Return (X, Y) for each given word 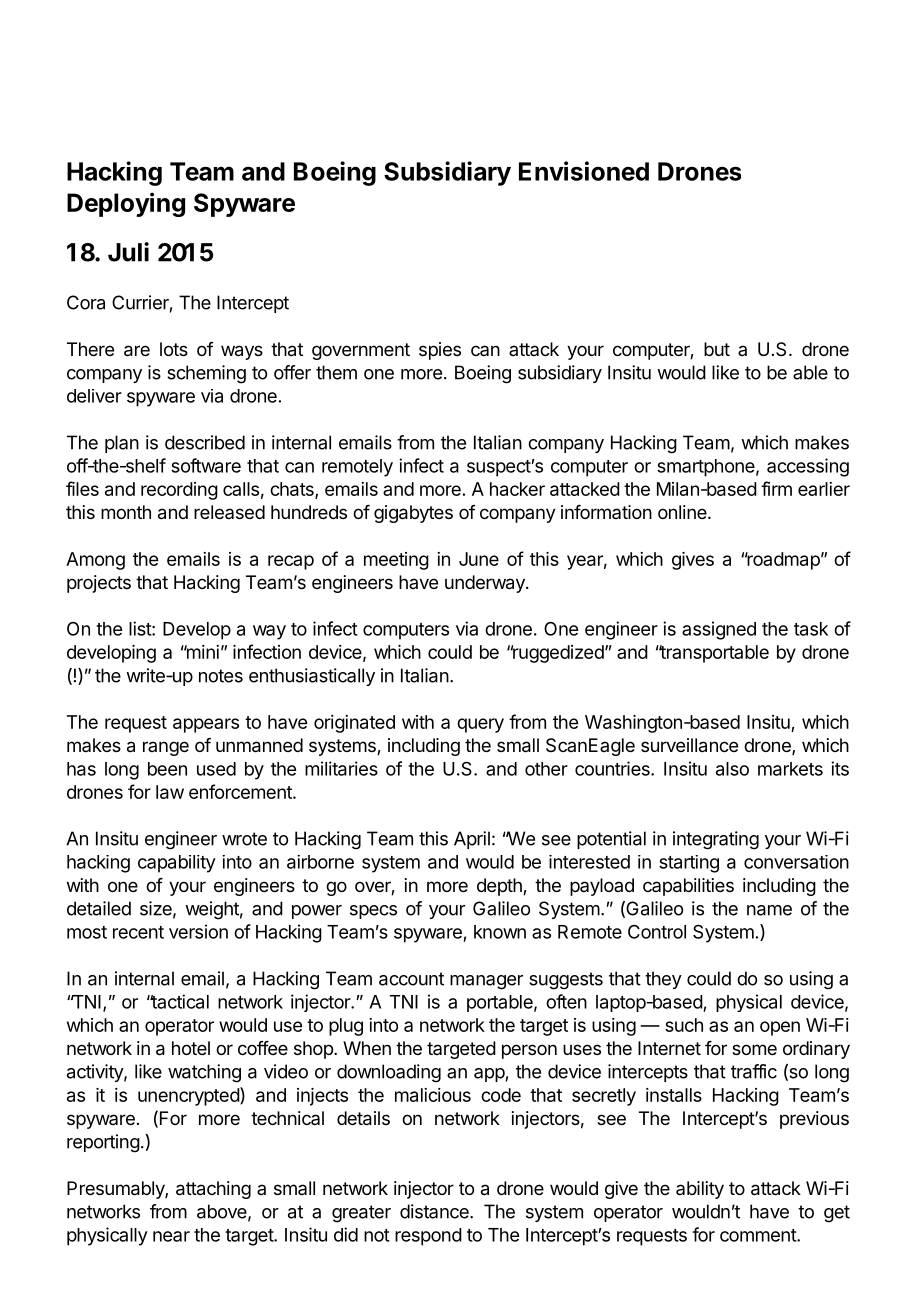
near (171, 1236)
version (198, 931)
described (205, 442)
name (769, 910)
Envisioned (584, 171)
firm (776, 488)
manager (486, 982)
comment (759, 1235)
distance (435, 1211)
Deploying (126, 204)
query (480, 725)
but (717, 349)
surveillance (689, 745)
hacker (517, 489)
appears (206, 725)
